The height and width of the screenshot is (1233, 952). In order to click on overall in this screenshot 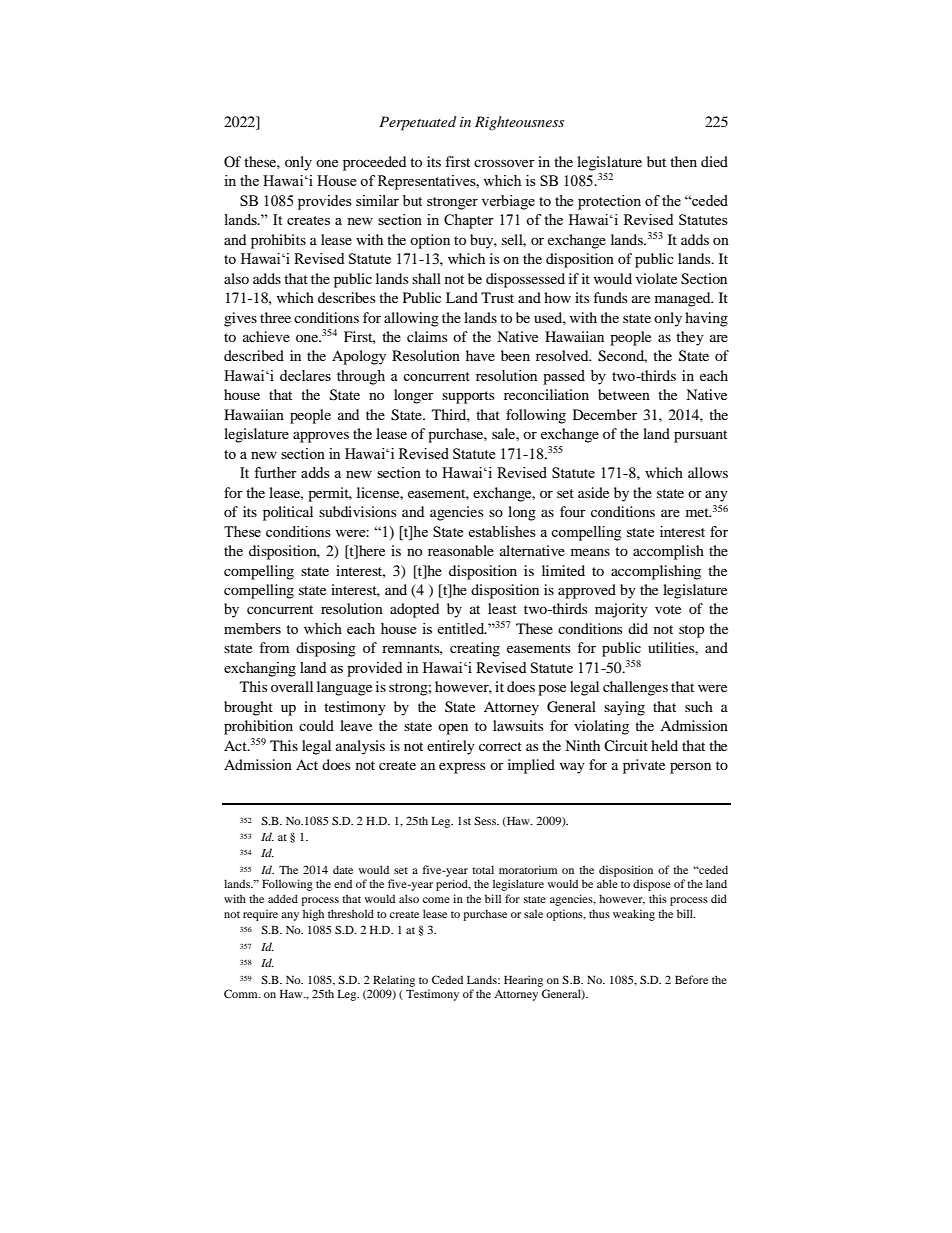, I will do `click(292, 686)`.
